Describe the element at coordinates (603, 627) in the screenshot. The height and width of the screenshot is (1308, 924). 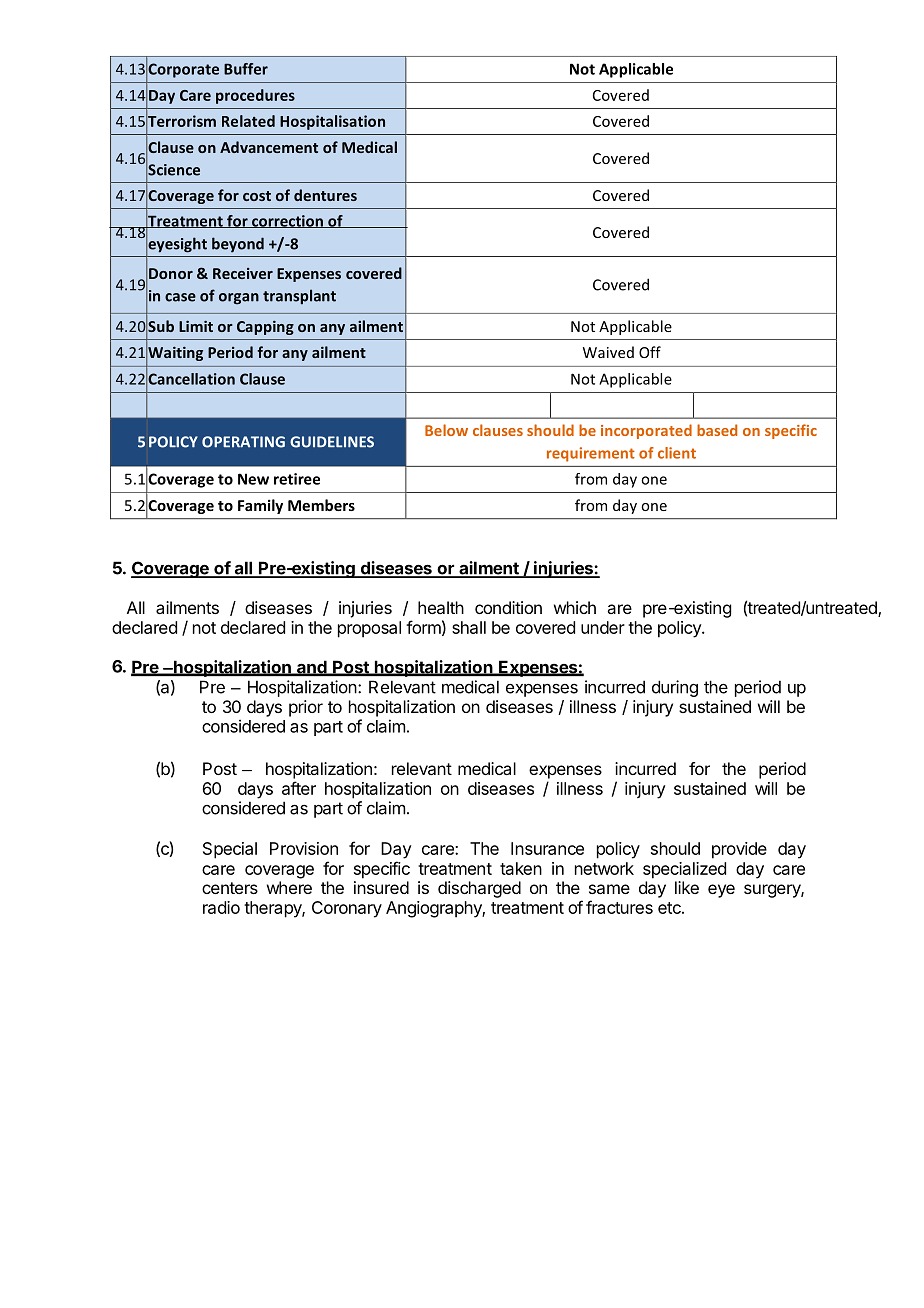
I see `under` at that location.
